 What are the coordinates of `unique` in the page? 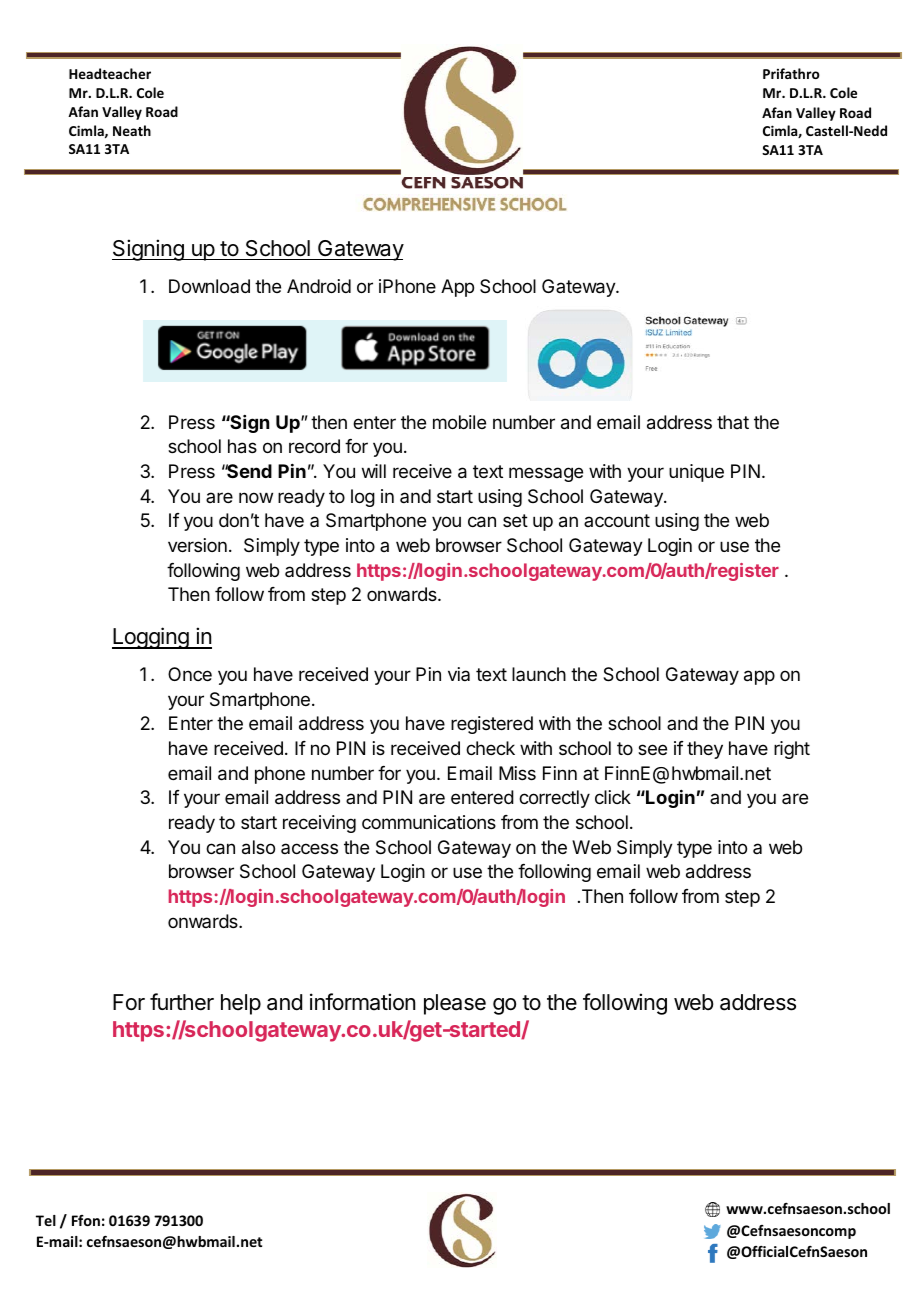 It's located at (696, 473).
